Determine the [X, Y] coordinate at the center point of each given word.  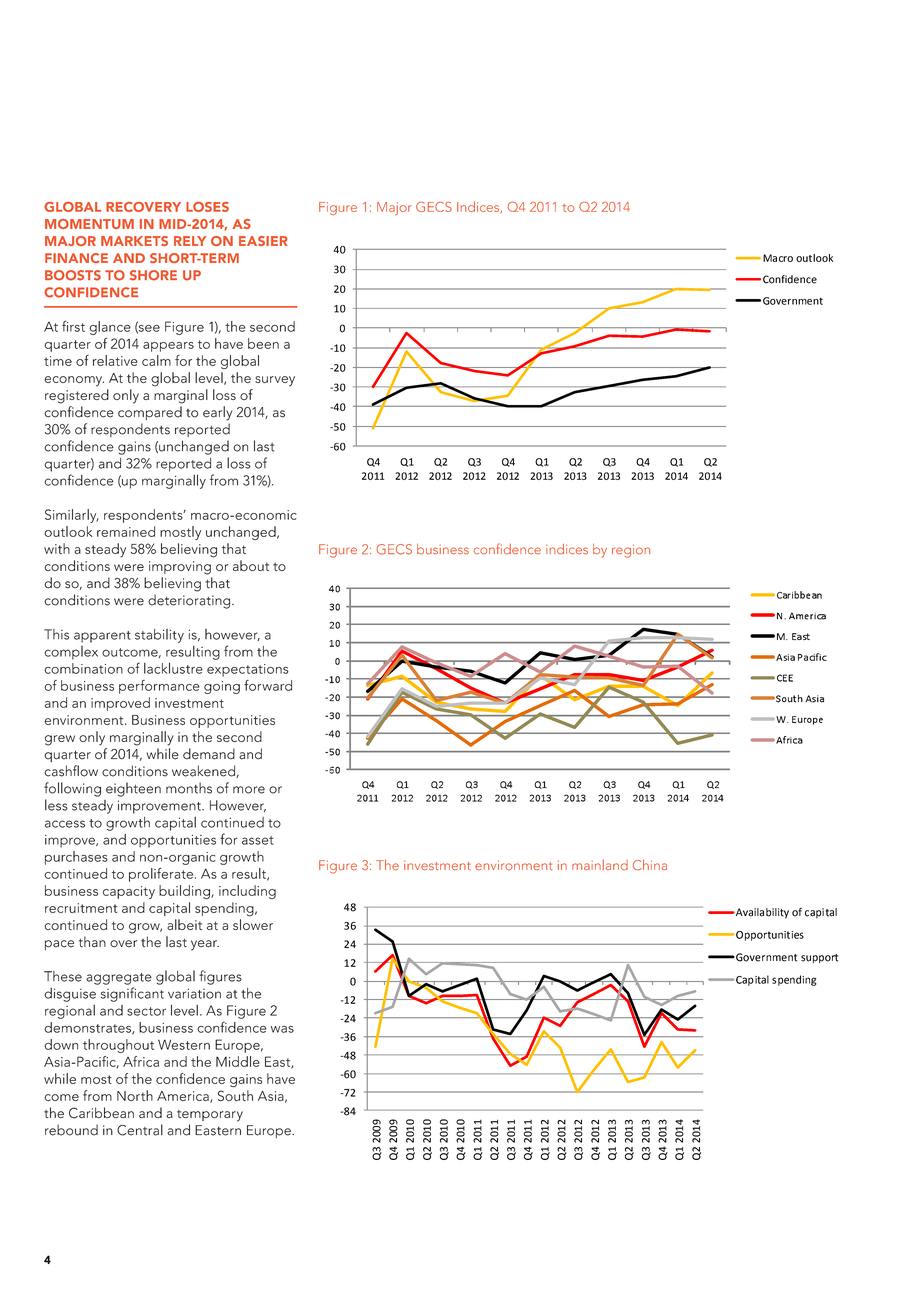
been [263, 343]
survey [275, 381]
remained [126, 531]
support [819, 958]
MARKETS [134, 241]
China [650, 864]
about [251, 565]
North [135, 1095]
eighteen [133, 789]
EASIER [263, 241]
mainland [600, 864]
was [282, 1029]
